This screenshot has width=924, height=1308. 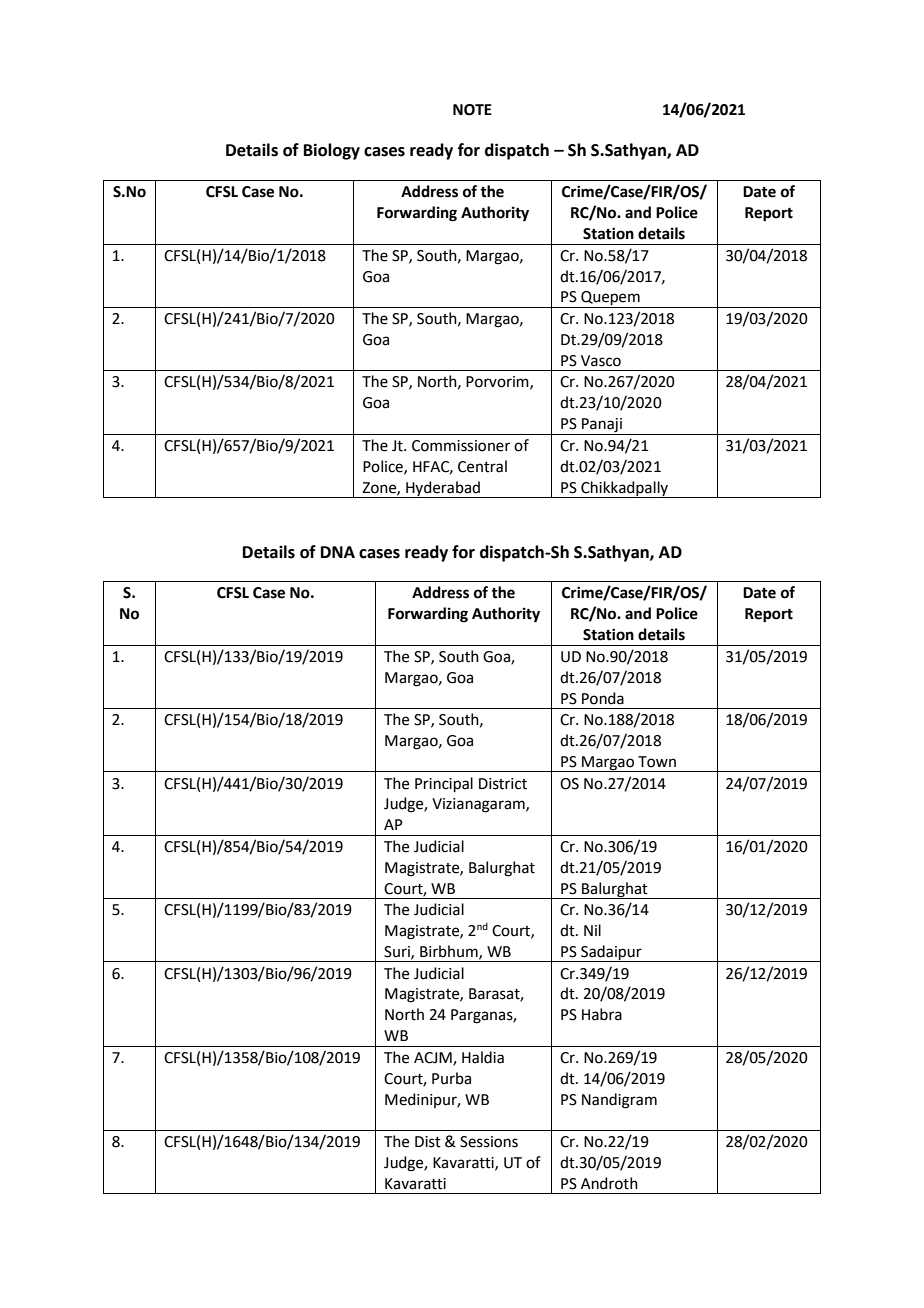 I want to click on Biology, so click(x=332, y=151).
